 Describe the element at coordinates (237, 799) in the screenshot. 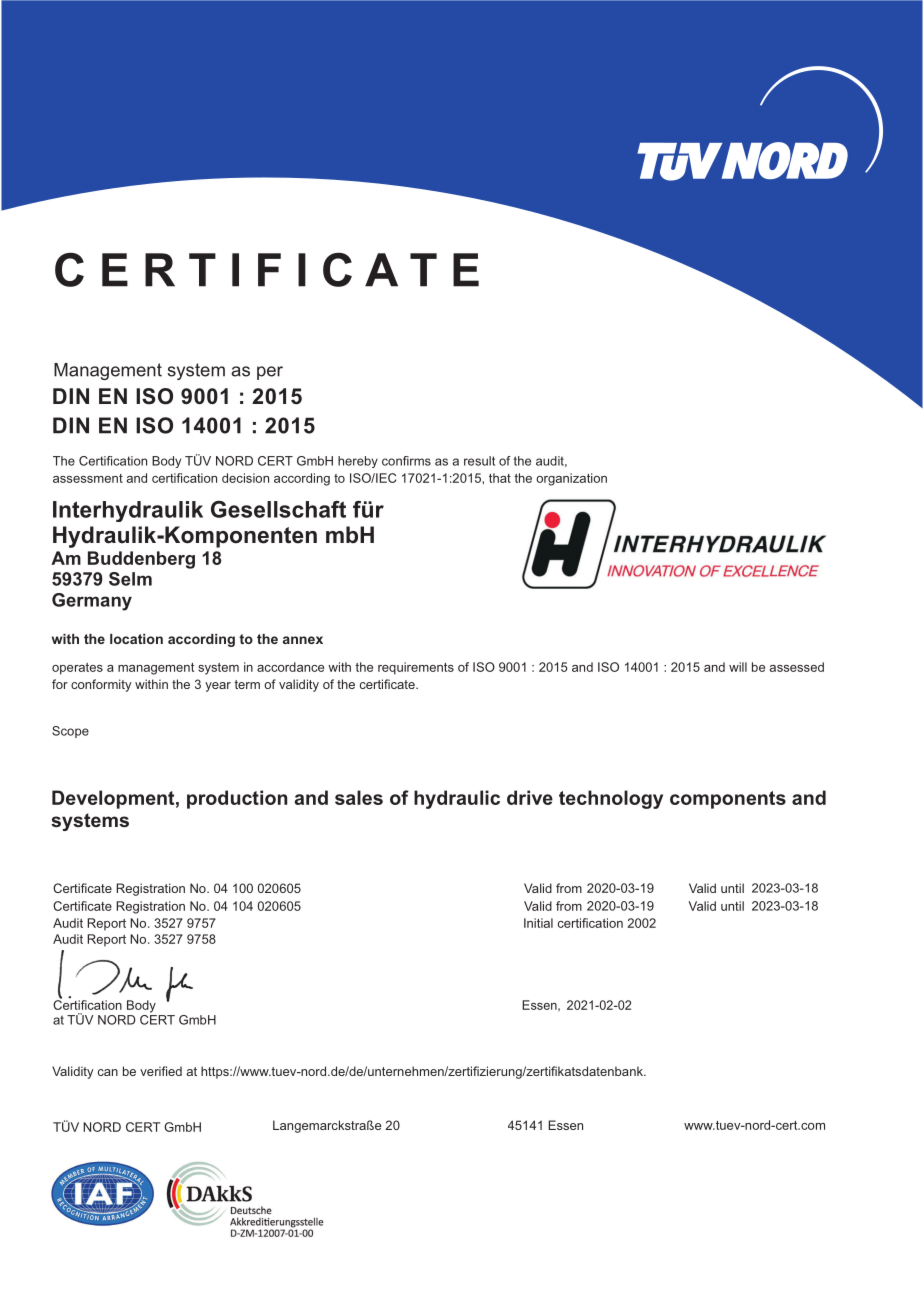

I see `production` at that location.
